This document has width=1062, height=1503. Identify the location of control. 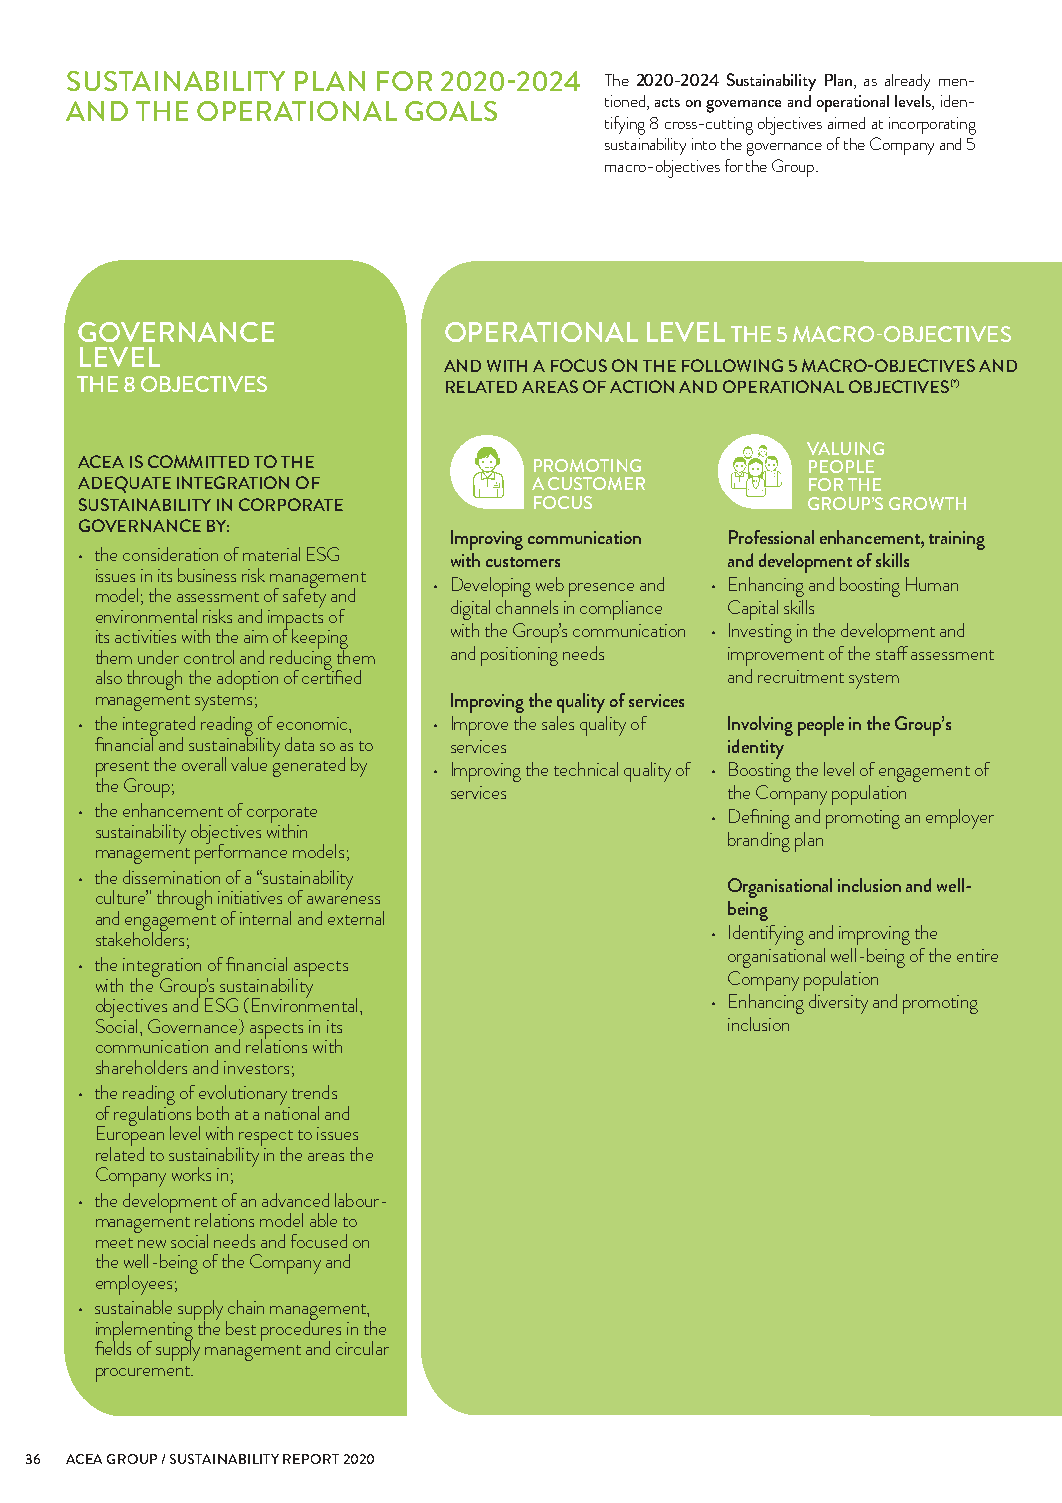
(209, 657).
